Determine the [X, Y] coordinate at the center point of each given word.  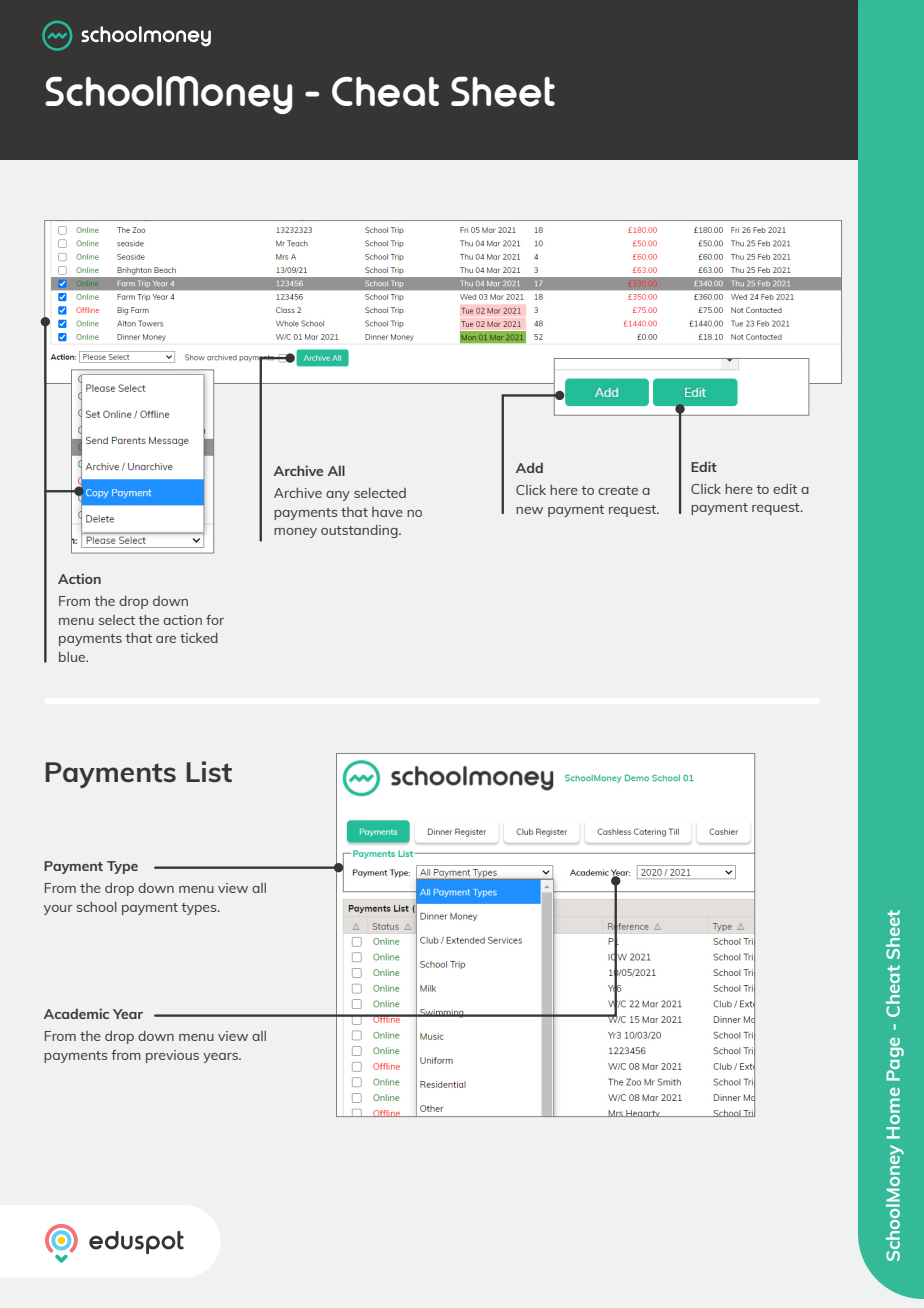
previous [172, 1056]
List [209, 771]
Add [529, 467]
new [529, 510]
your [58, 910]
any [338, 496]
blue [73, 657]
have [387, 512]
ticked [199, 638]
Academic [76, 1013]
